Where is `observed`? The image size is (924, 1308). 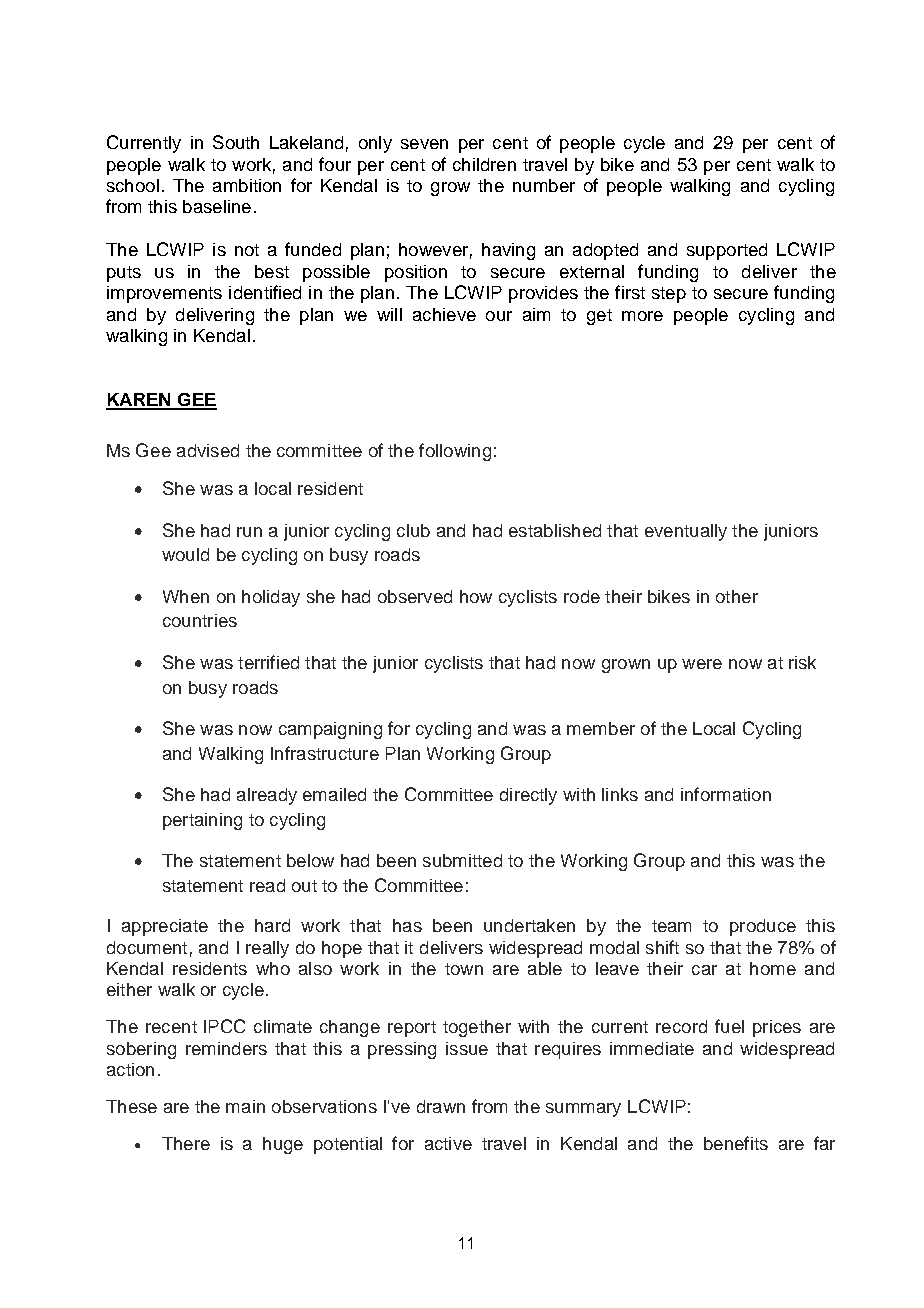
observed is located at coordinates (415, 596).
